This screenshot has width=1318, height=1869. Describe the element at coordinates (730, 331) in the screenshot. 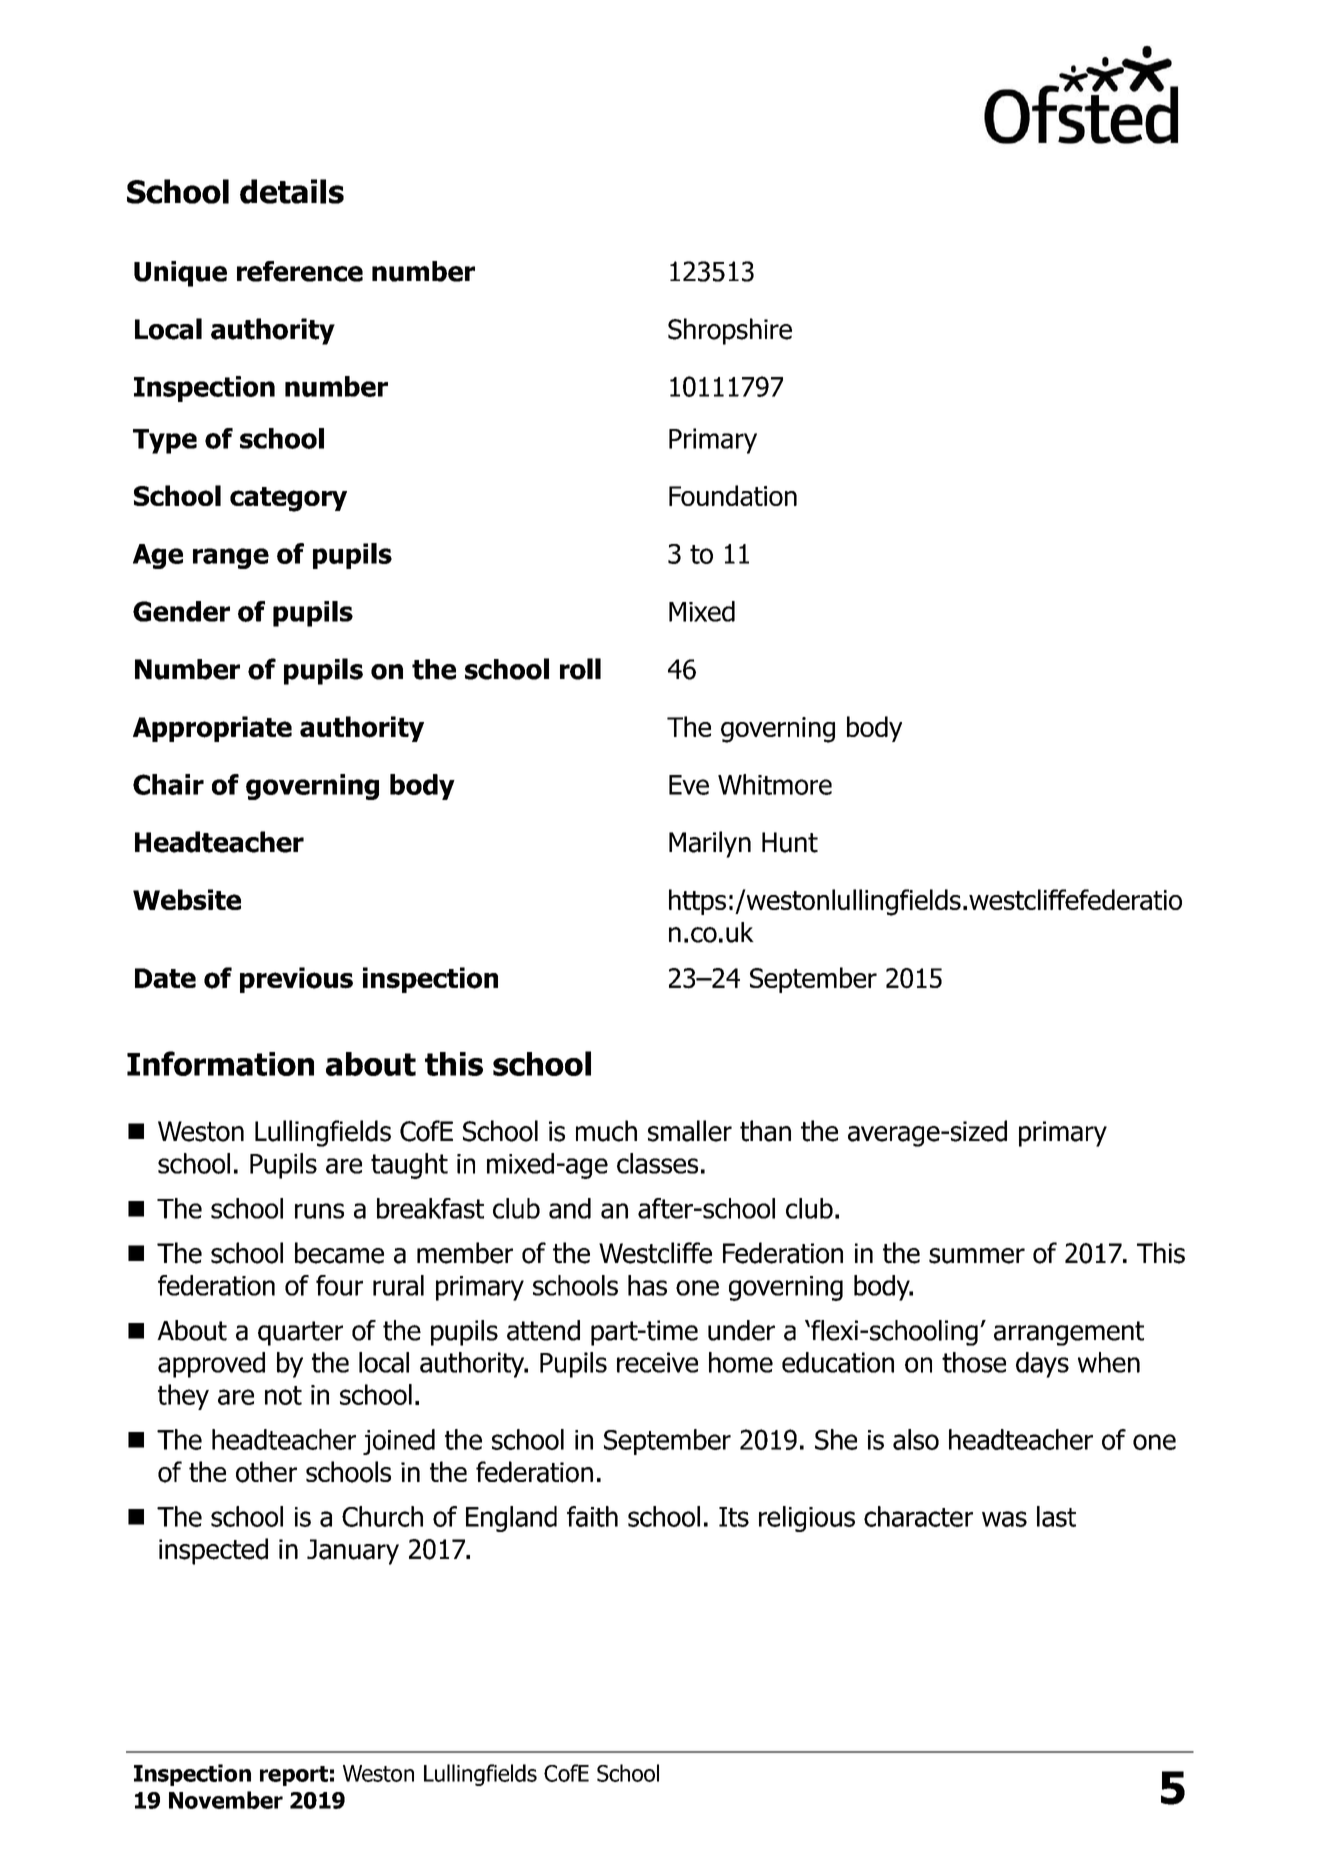

I see `Shropshire` at that location.
